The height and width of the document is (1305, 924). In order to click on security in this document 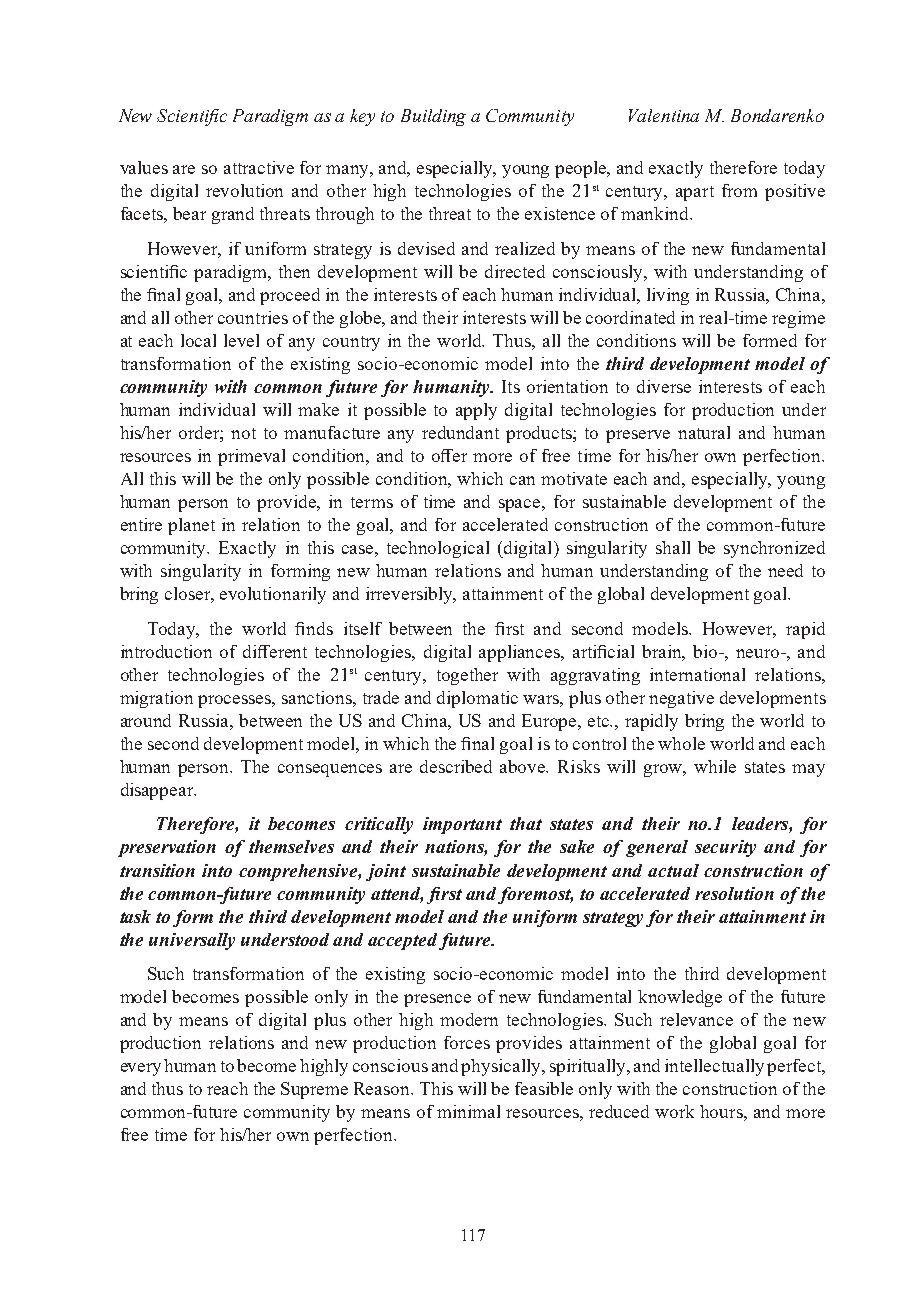, I will do `click(725, 848)`.
